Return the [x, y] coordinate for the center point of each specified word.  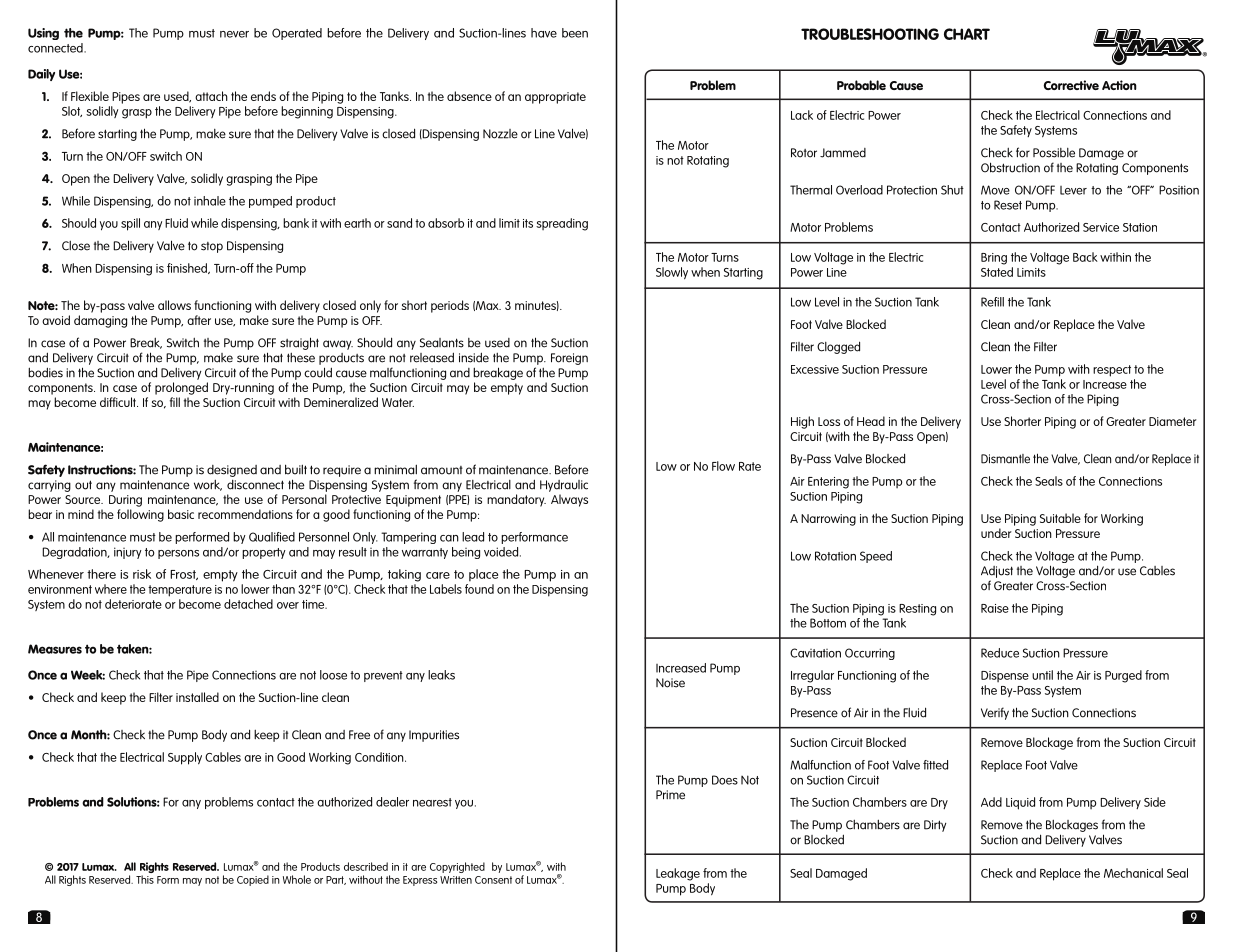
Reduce [1000, 653]
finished [188, 268]
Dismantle [1005, 459]
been [575, 33]
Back [1085, 257]
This [145, 879]
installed [197, 697]
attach [211, 96]
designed [232, 471]
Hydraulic [564, 486]
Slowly [672, 273]
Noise [670, 683]
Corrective [1071, 85]
